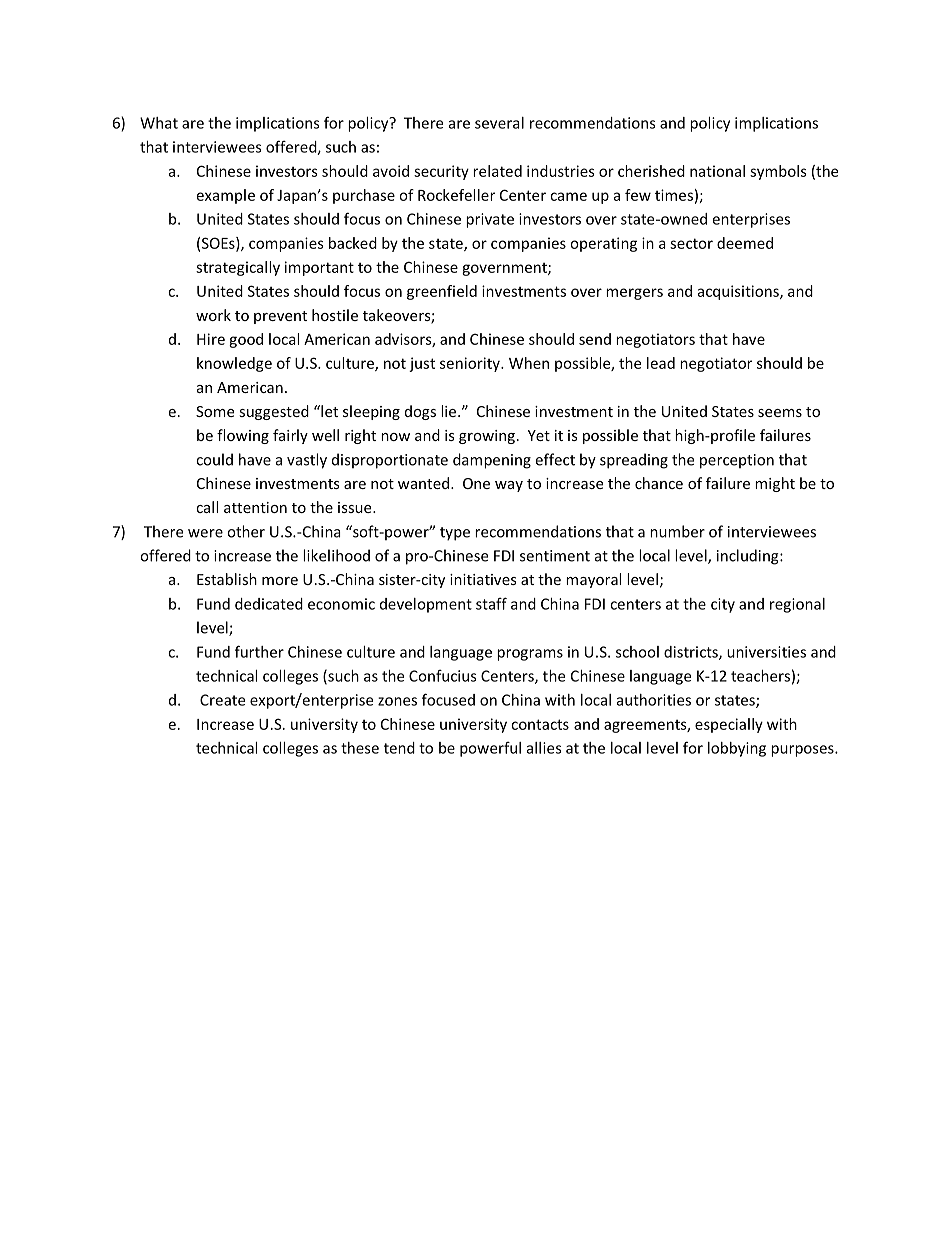 The width and height of the page is (952, 1233). I want to click on several, so click(499, 123).
